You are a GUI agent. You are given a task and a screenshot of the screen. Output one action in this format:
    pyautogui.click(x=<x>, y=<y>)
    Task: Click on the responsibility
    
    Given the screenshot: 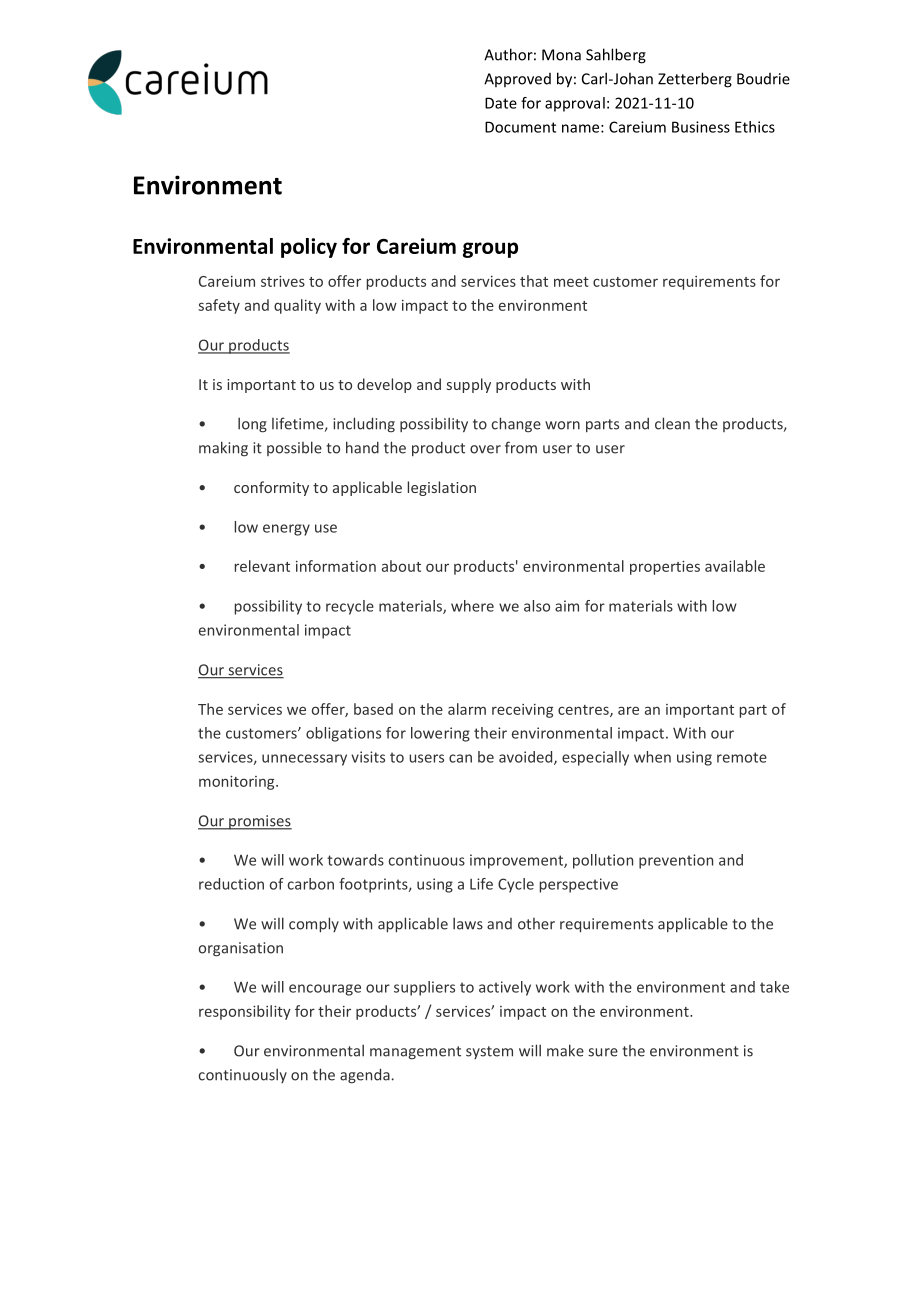 What is the action you would take?
    pyautogui.click(x=245, y=1012)
